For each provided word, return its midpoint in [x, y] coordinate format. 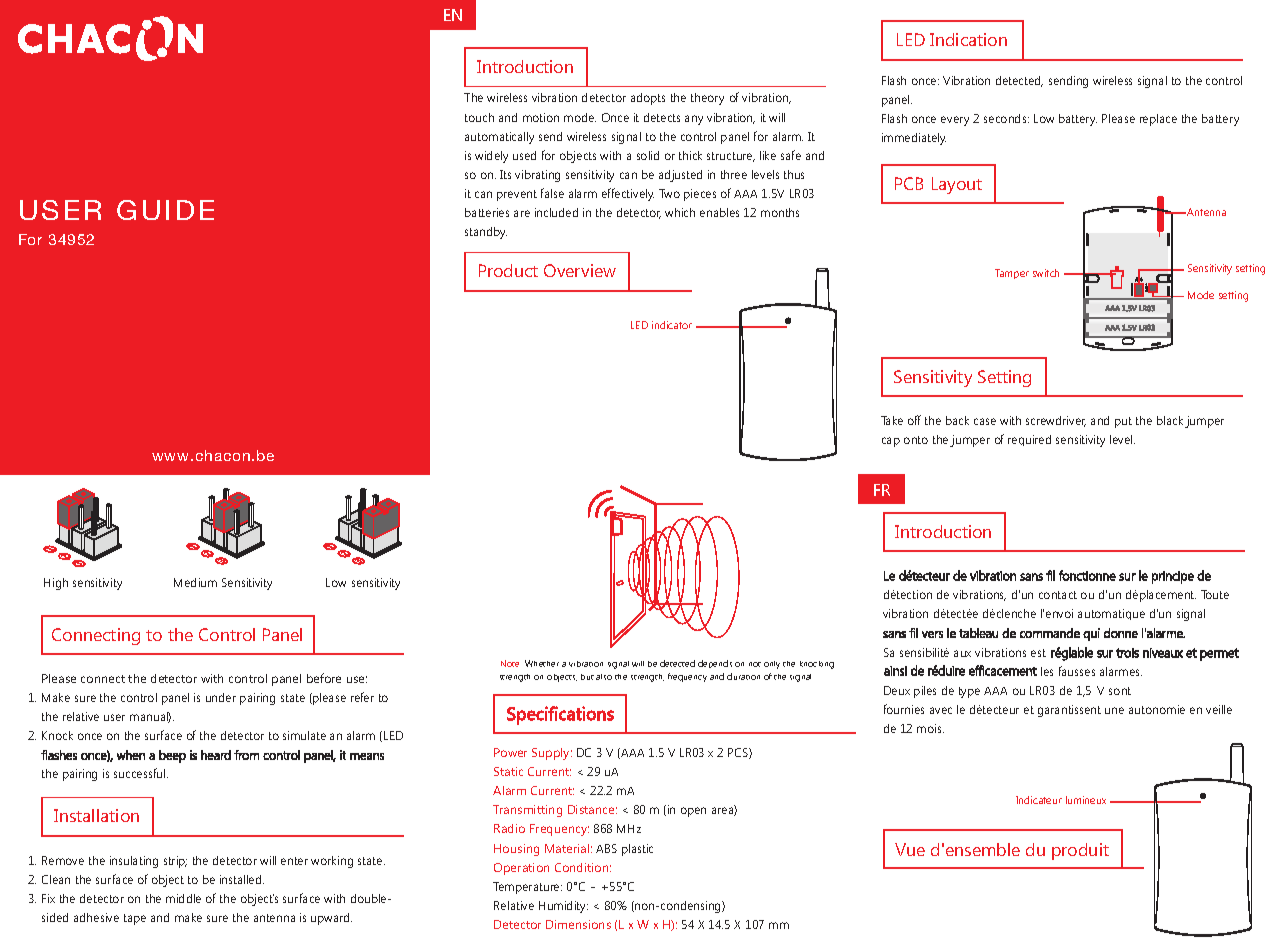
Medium [195, 582]
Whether [542, 663]
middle [183, 898]
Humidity [563, 907]
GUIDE [165, 210]
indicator [672, 325]
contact [1058, 595]
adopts [648, 99]
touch [479, 117]
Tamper [1012, 274]
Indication [968, 39]
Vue [910, 849]
